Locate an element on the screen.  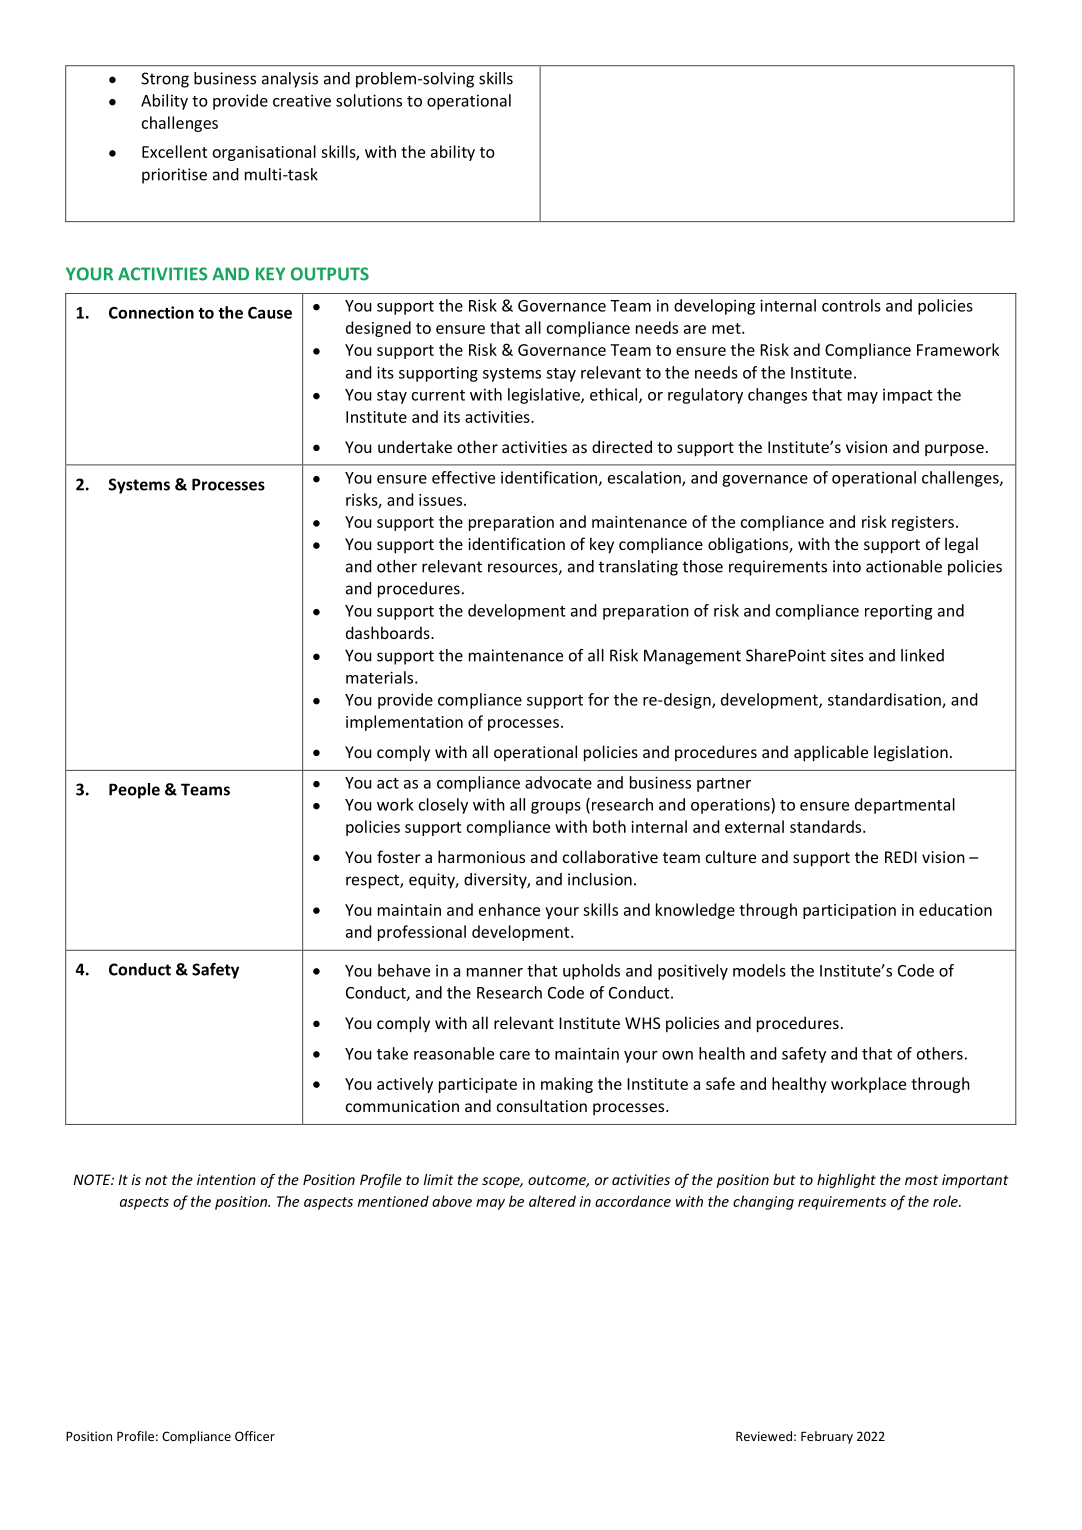
advocate is located at coordinates (558, 782).
